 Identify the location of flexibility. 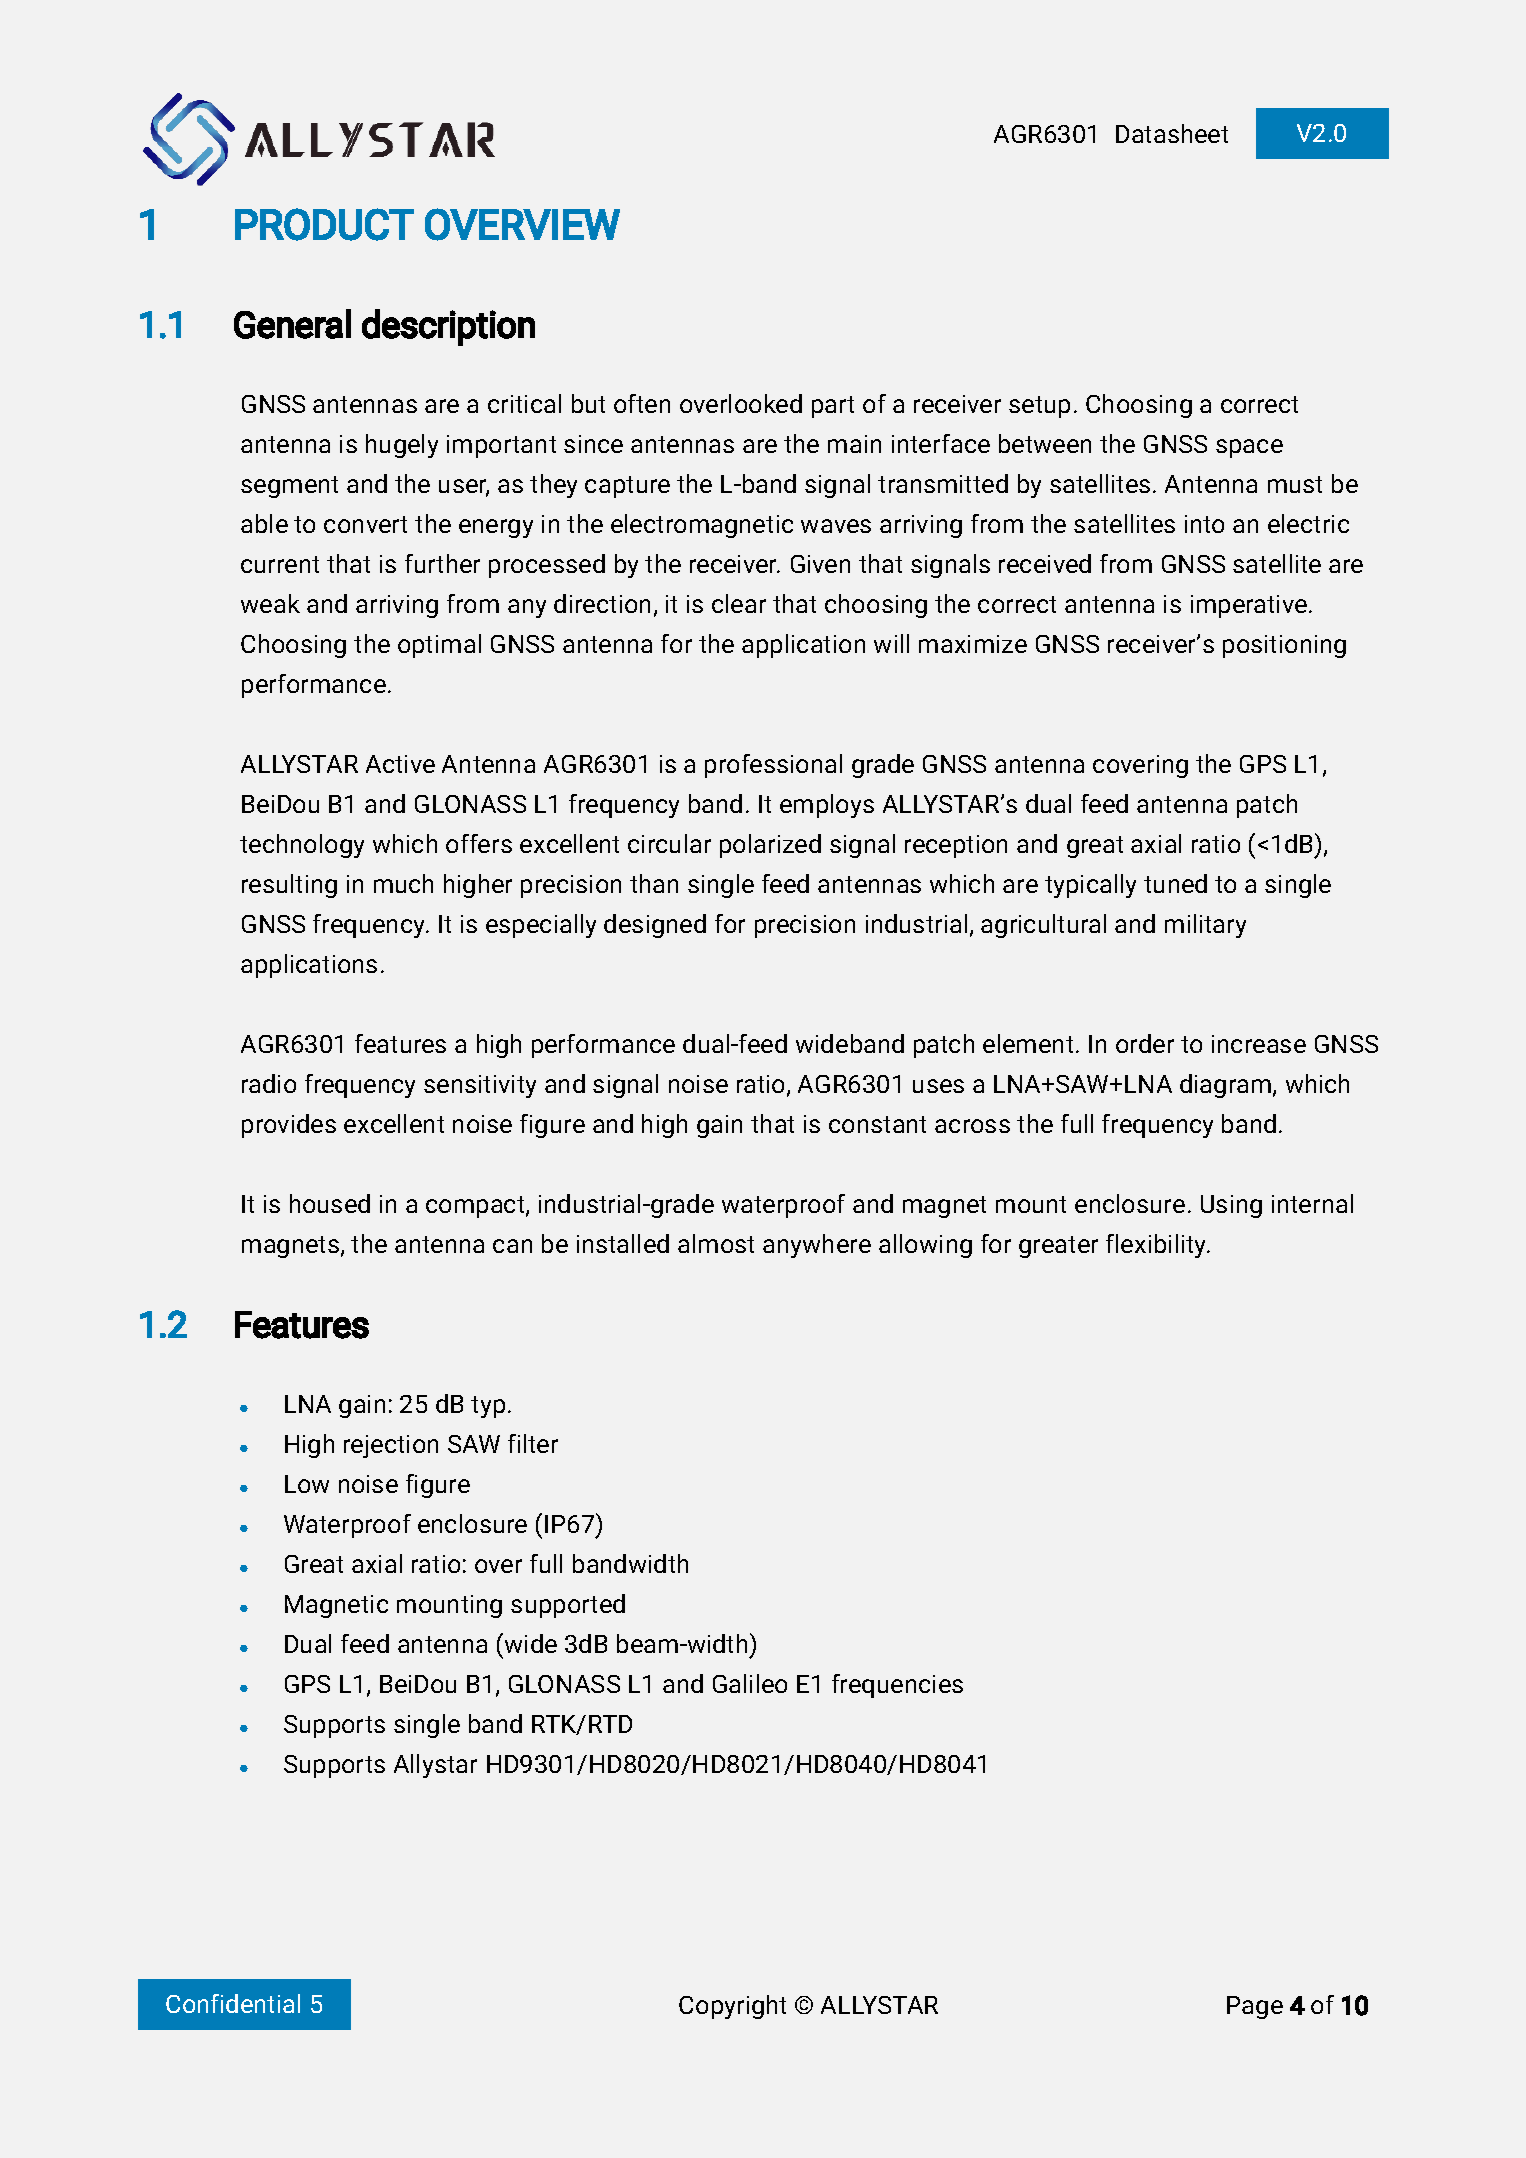
(1157, 1246).
